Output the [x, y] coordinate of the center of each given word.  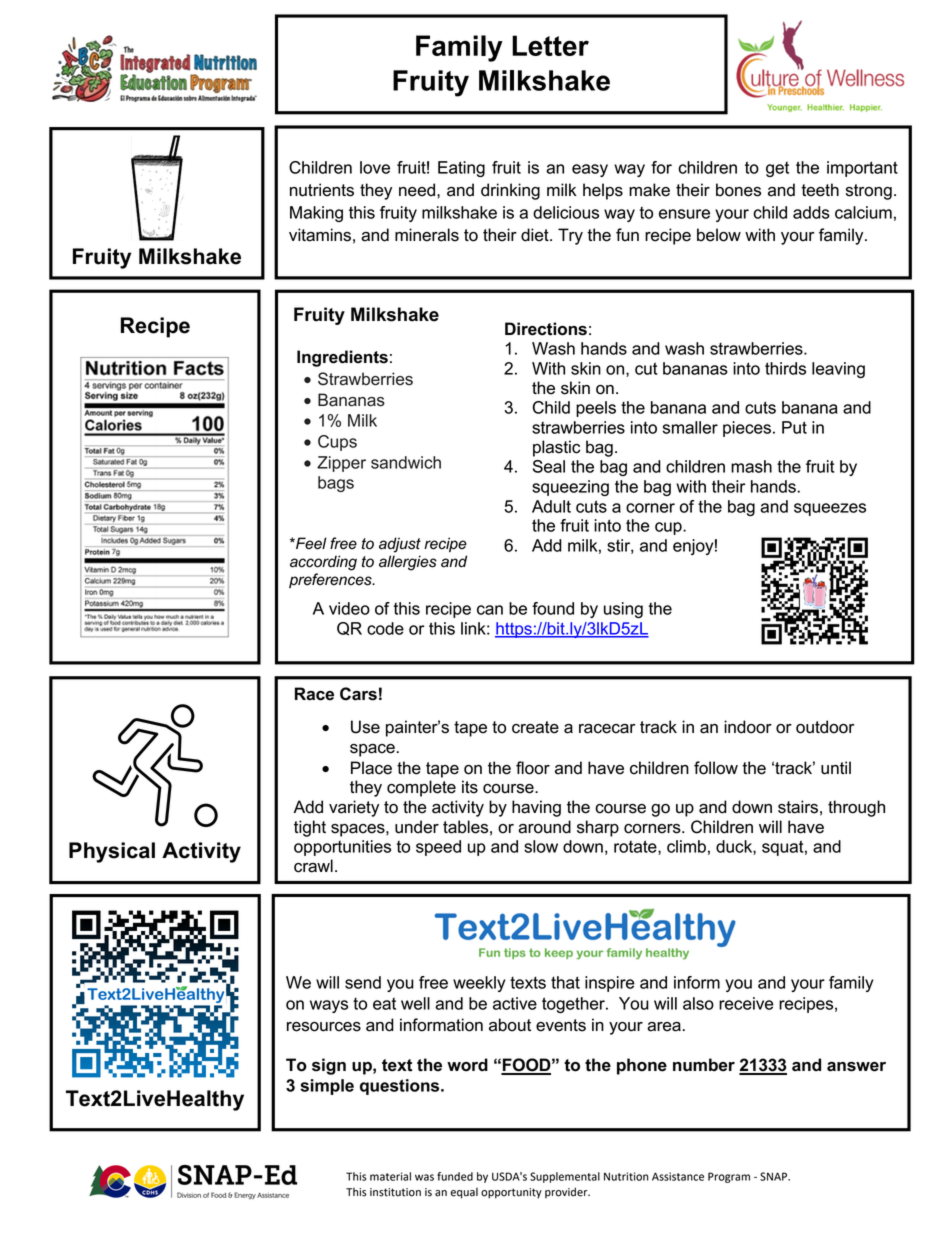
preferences [331, 580]
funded [455, 1176]
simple [327, 1087]
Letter [550, 45]
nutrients [322, 190]
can [490, 610]
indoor [748, 727]
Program [729, 1177]
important [862, 169]
